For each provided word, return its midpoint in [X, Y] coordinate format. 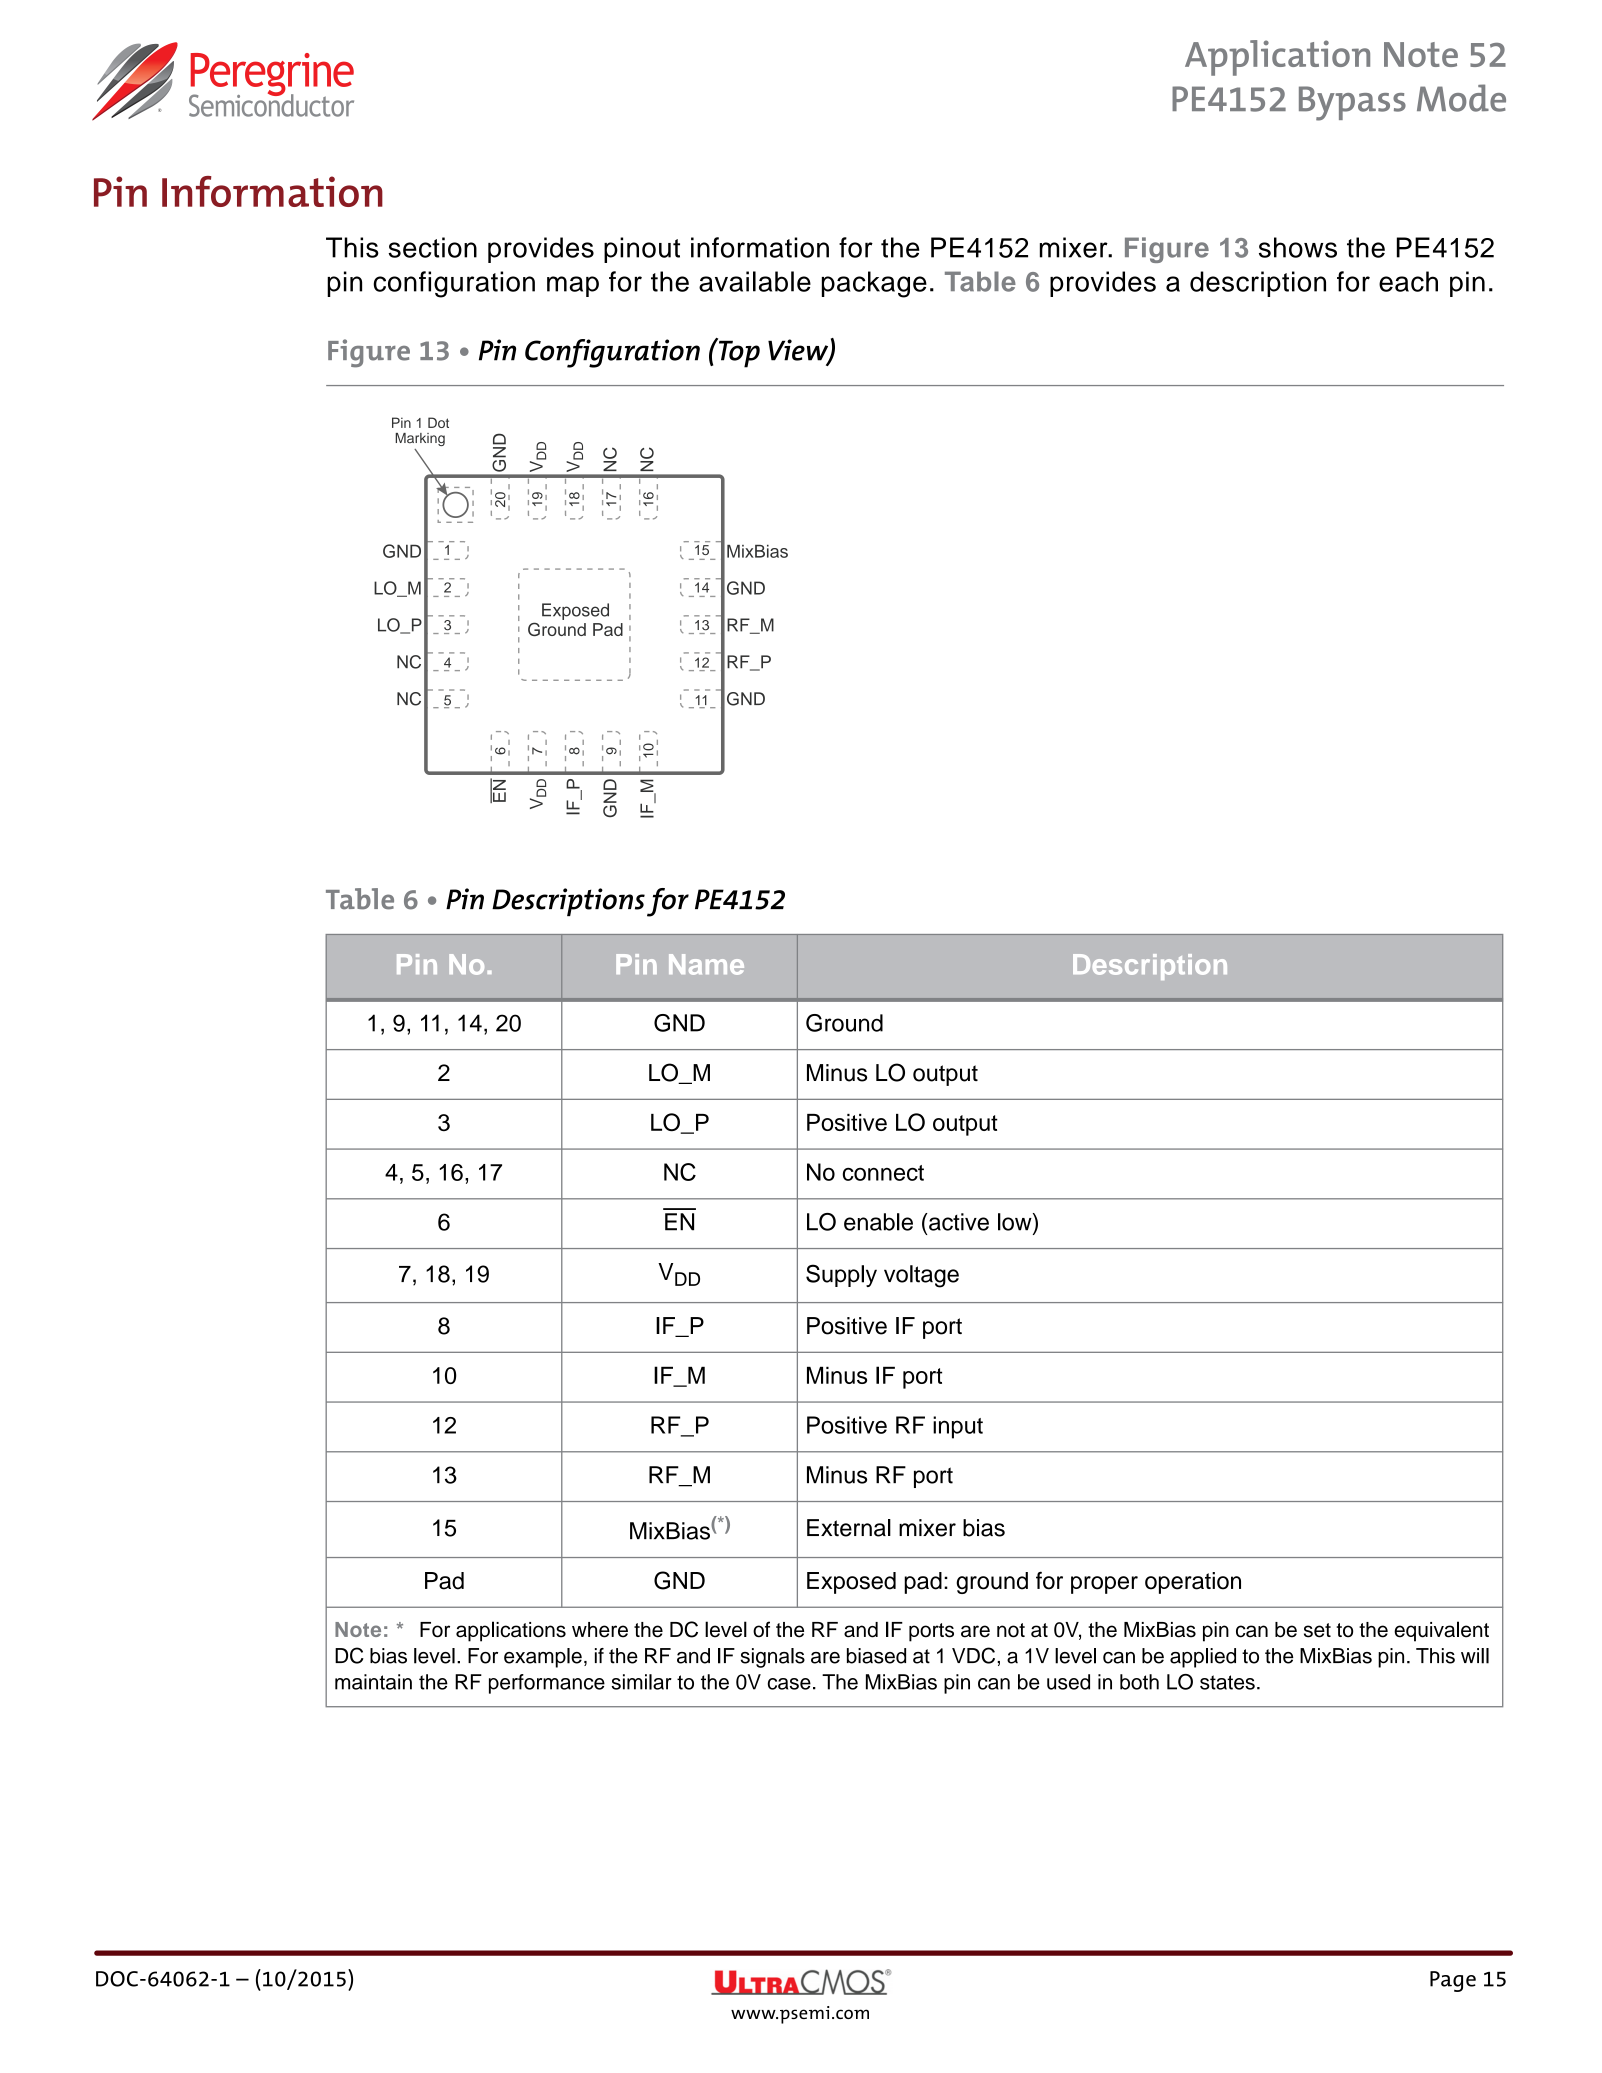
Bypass [1352, 103]
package [874, 284]
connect [883, 1173]
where [600, 1630]
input [958, 1427]
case [789, 1684]
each [1408, 281]
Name [706, 964]
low [1016, 1222]
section [432, 247]
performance [547, 1684]
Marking [420, 439]
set [1317, 1630]
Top [738, 353]
